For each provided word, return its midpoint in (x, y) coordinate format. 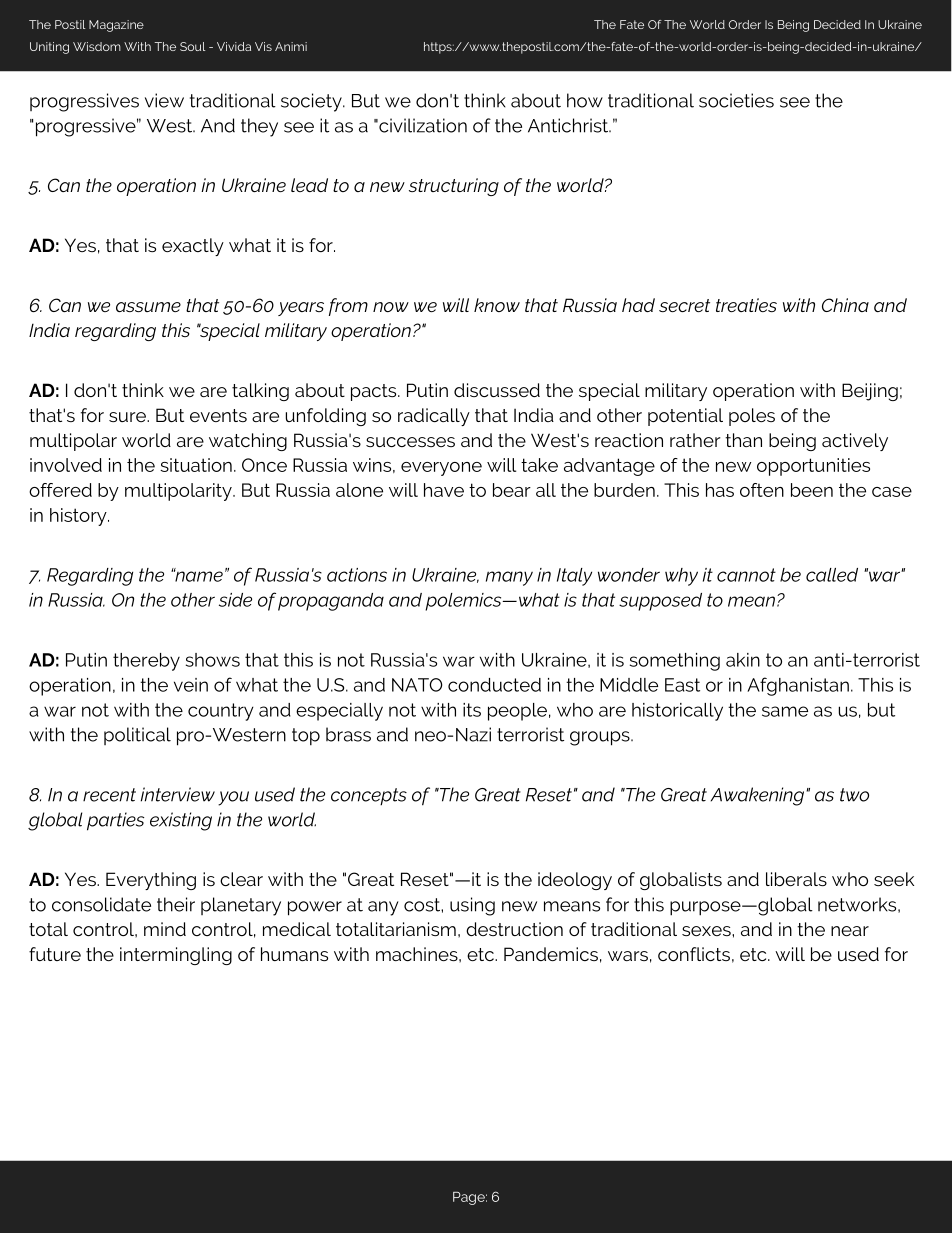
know (497, 305)
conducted (494, 685)
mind (165, 929)
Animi (291, 46)
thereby (146, 662)
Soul (193, 46)
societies (736, 100)
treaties (746, 305)
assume (148, 307)
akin (743, 660)
